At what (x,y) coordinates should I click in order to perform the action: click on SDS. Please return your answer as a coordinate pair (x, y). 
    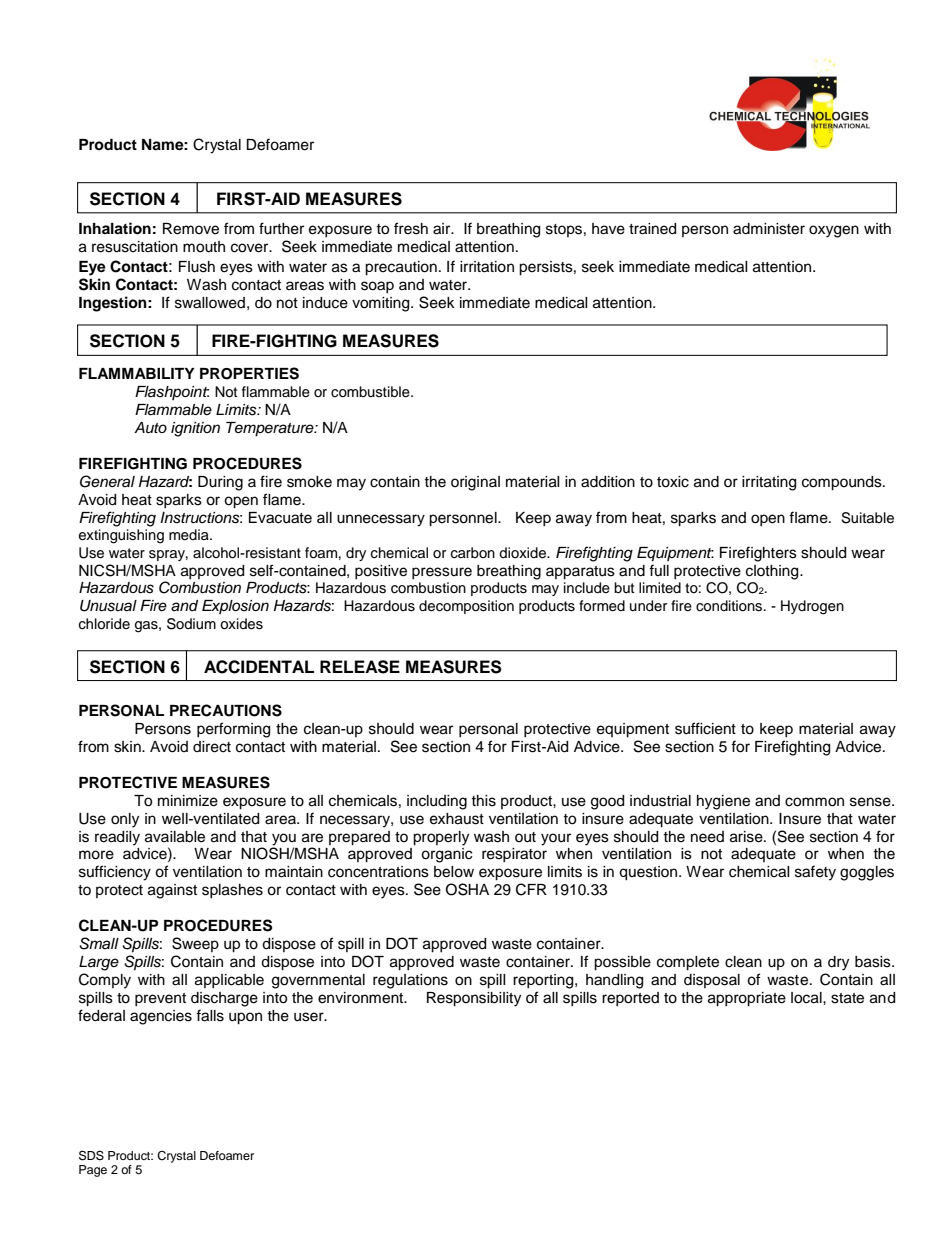
    Looking at the image, I should click on (91, 1155).
